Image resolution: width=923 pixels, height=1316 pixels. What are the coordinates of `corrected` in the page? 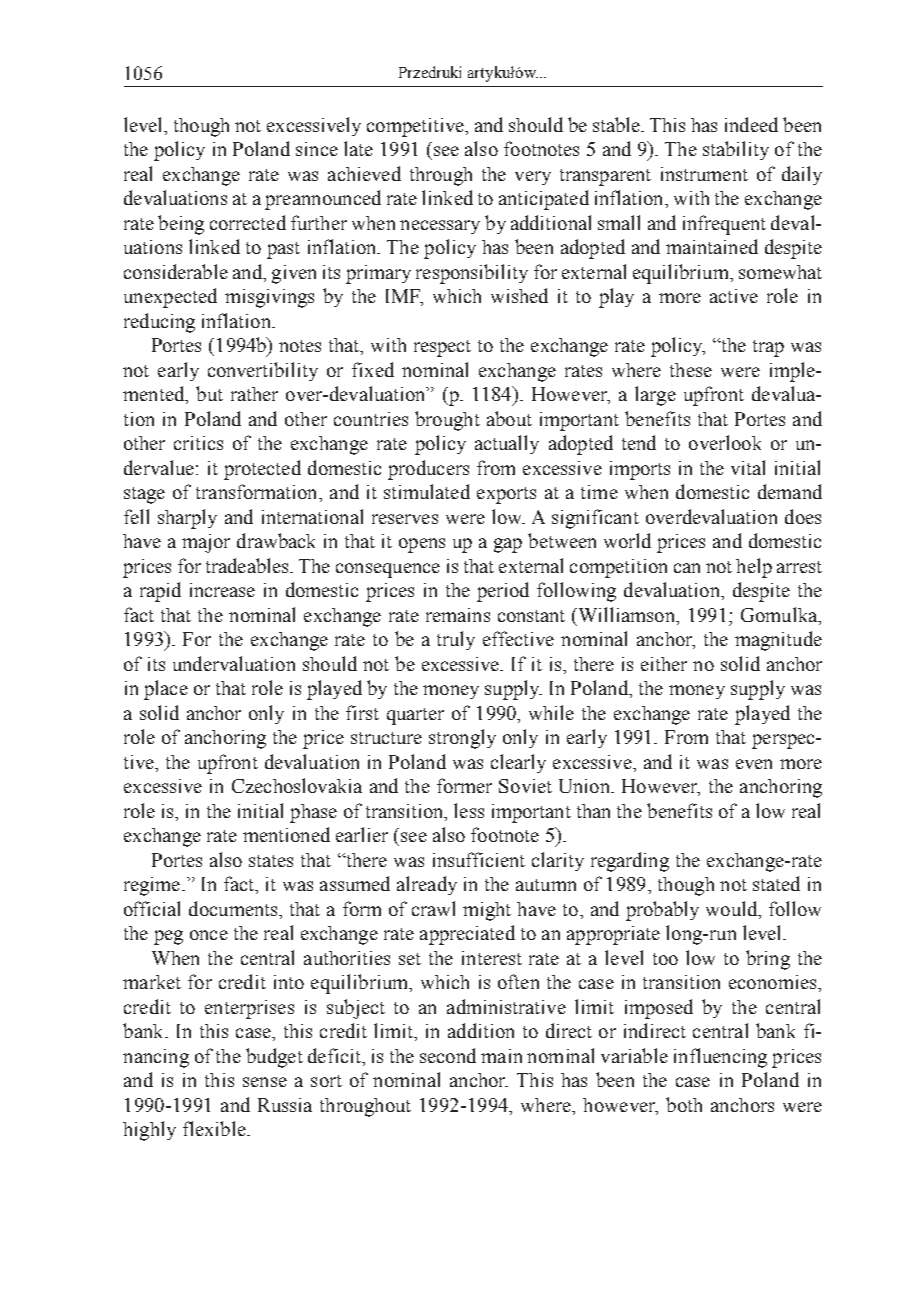 It's located at (248, 222).
